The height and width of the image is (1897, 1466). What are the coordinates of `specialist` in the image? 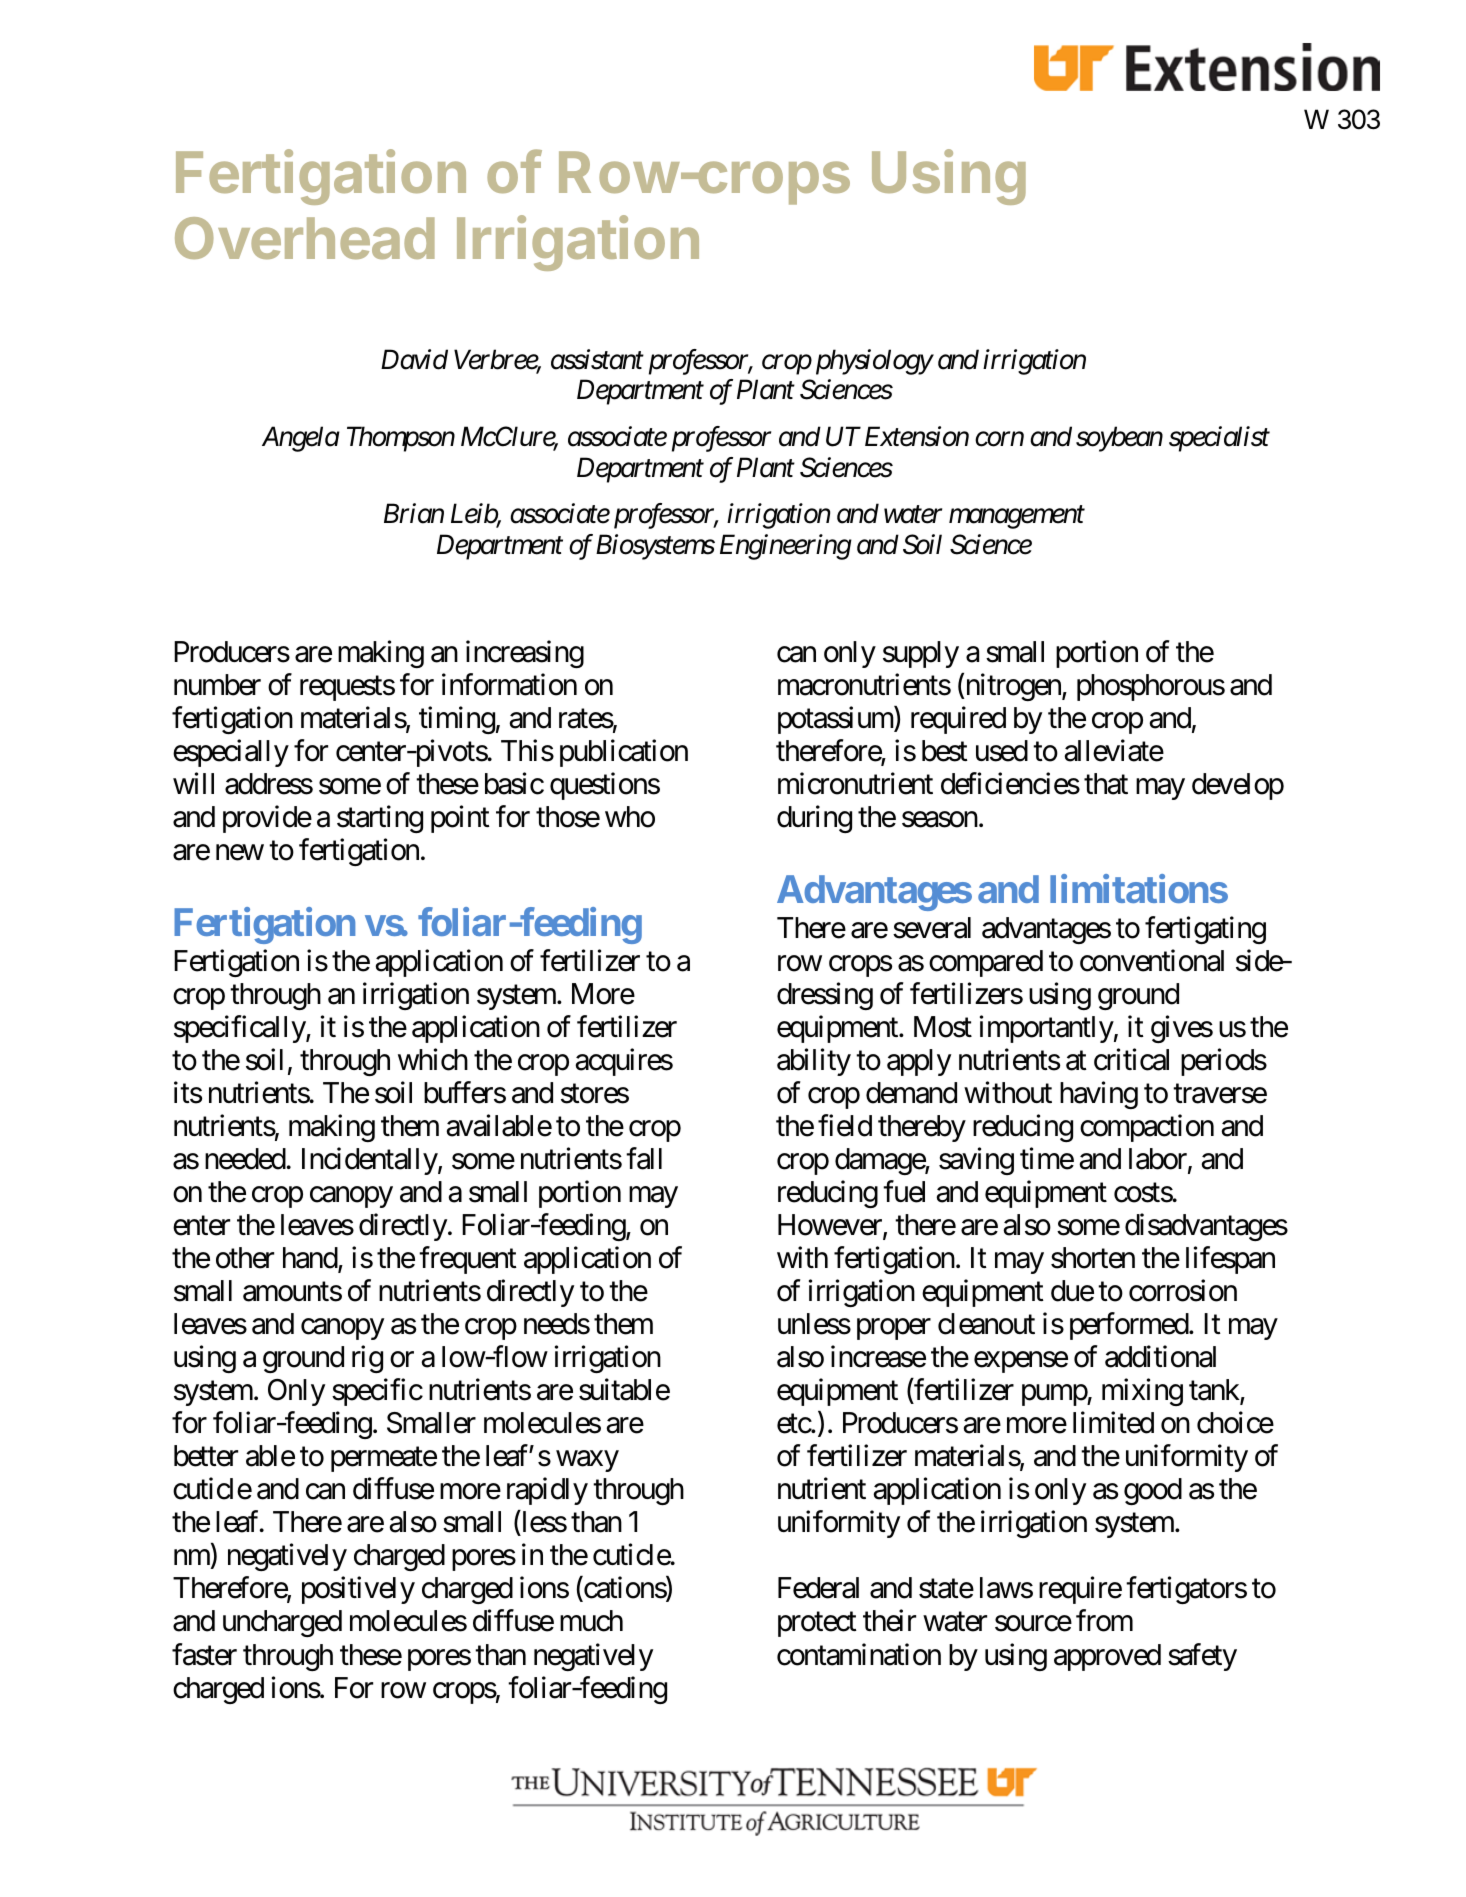 It's located at (1219, 439).
